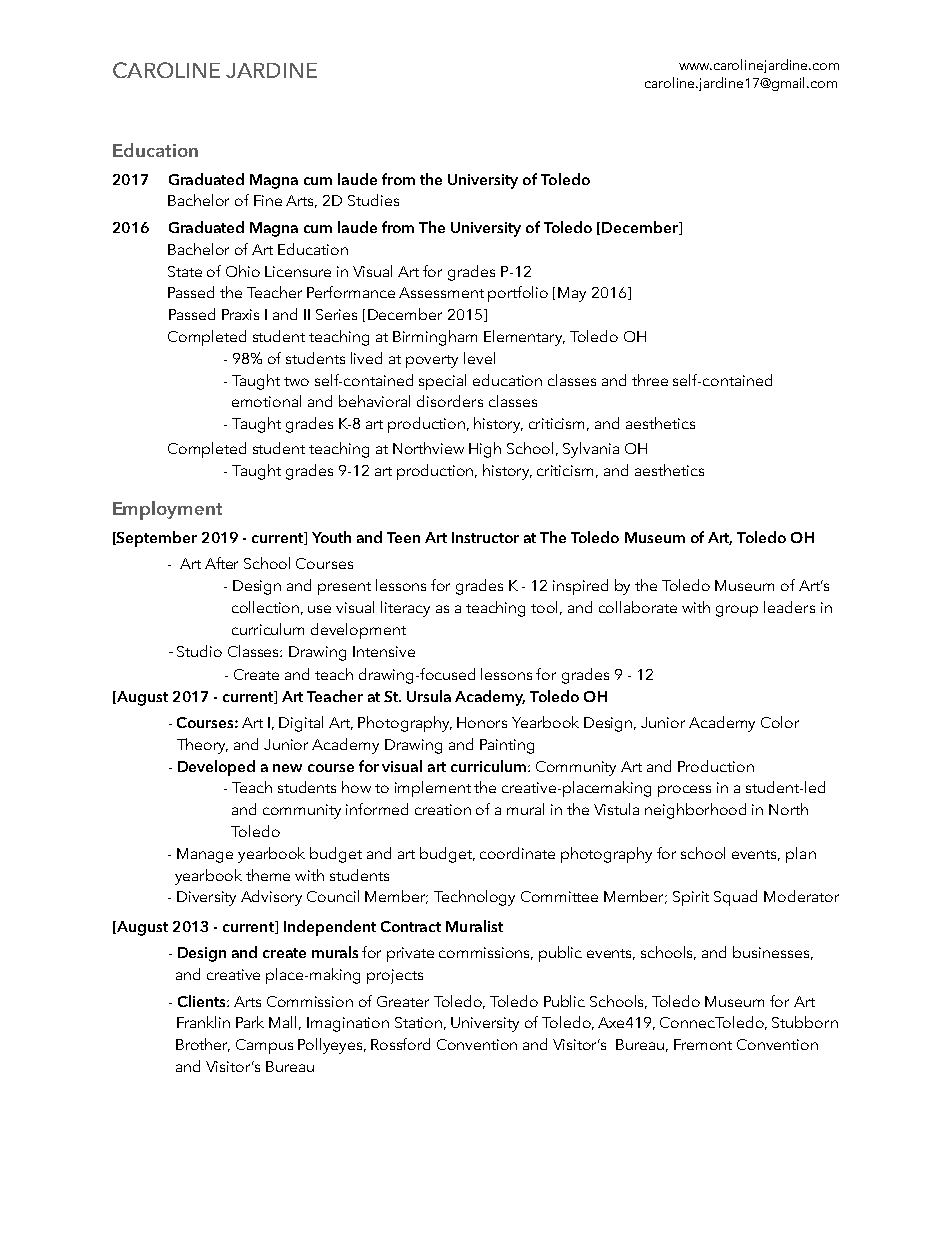 The height and width of the document is (1233, 952). Describe the element at coordinates (221, 563) in the document. I see `After` at that location.
